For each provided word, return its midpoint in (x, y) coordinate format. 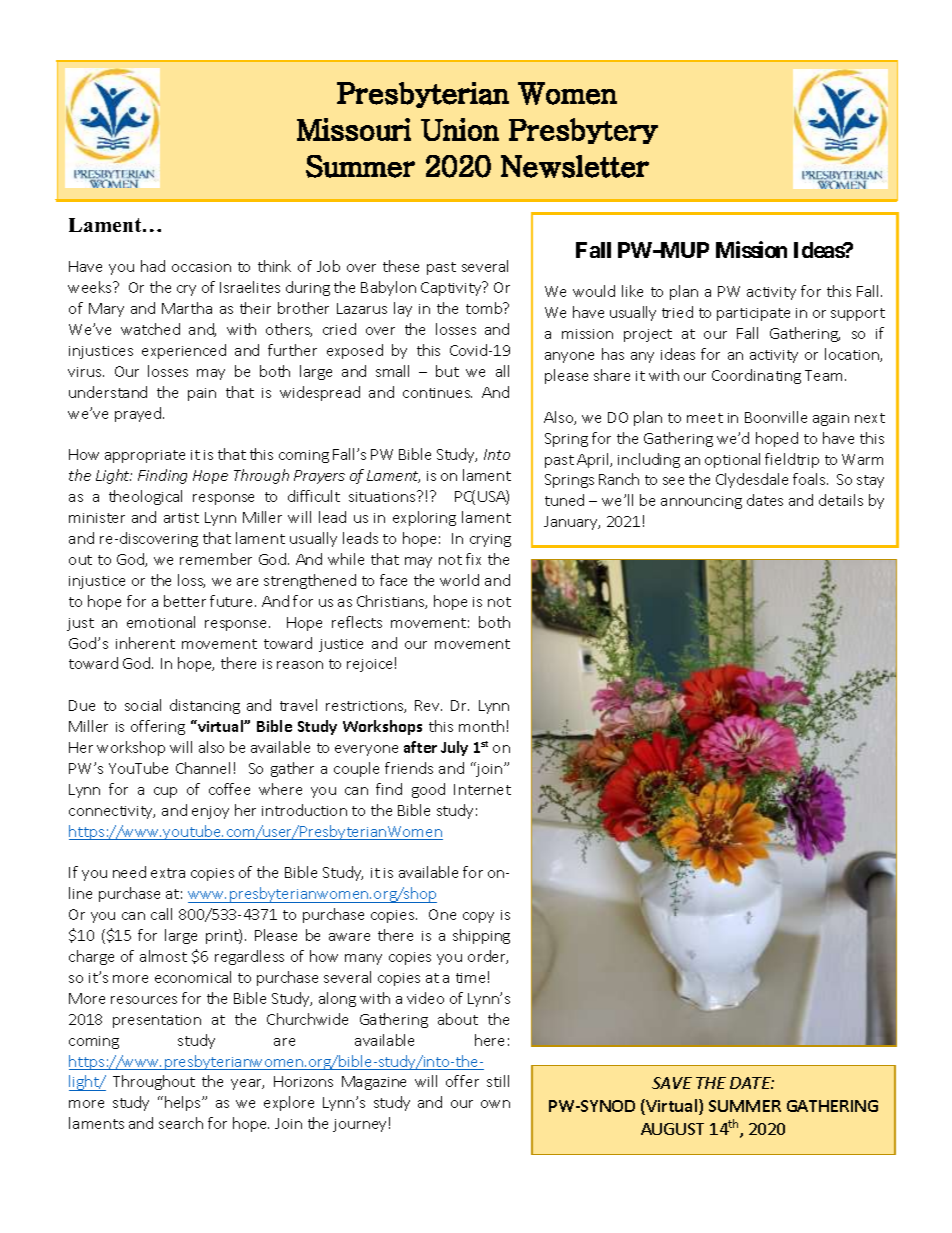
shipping (481, 936)
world (459, 580)
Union (460, 129)
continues (437, 393)
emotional (161, 622)
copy (478, 917)
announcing (701, 502)
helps (184, 1103)
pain (202, 394)
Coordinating (756, 376)
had (153, 266)
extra (168, 873)
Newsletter (575, 166)
